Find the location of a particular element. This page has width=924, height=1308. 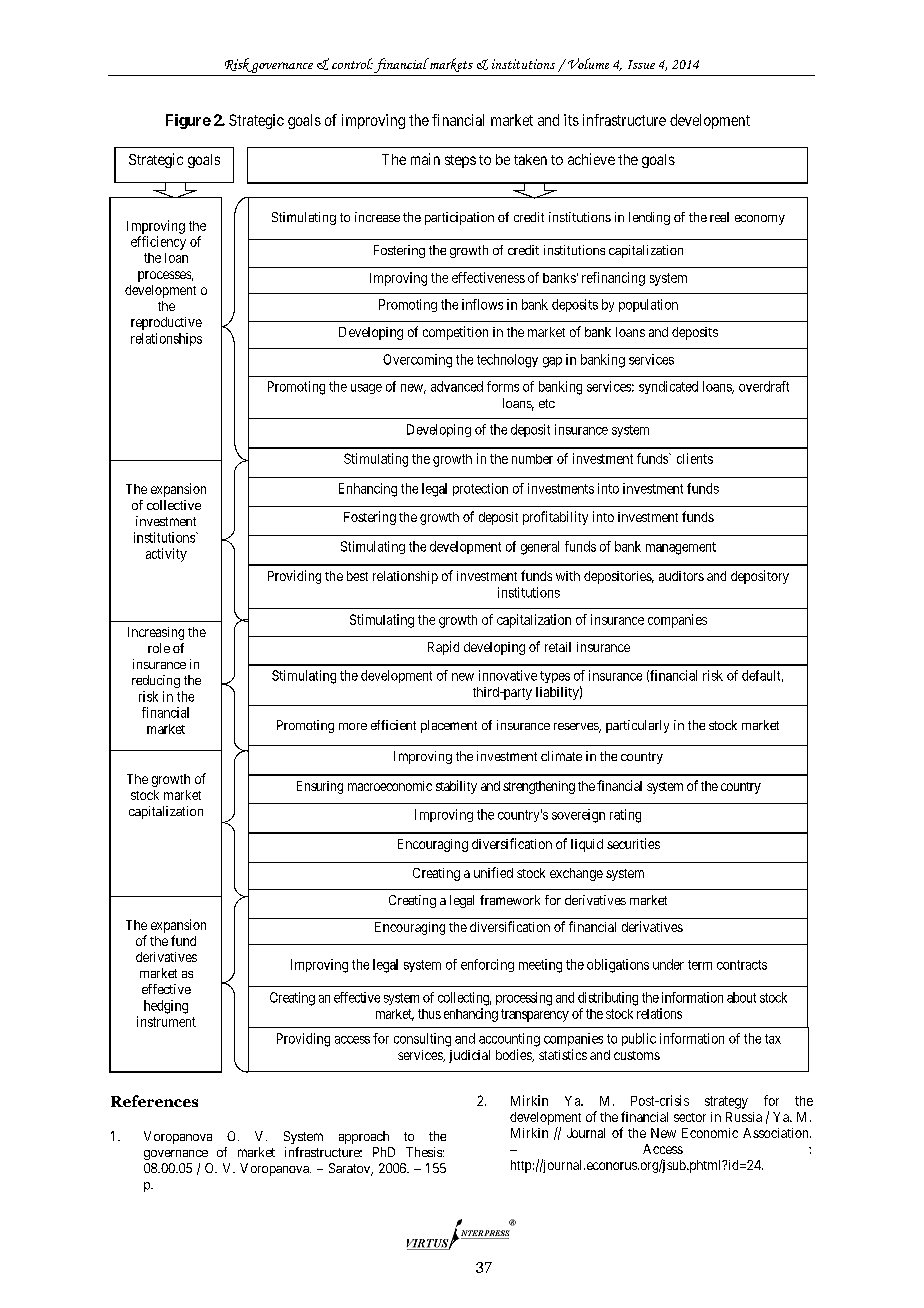

particularly is located at coordinates (637, 726).
